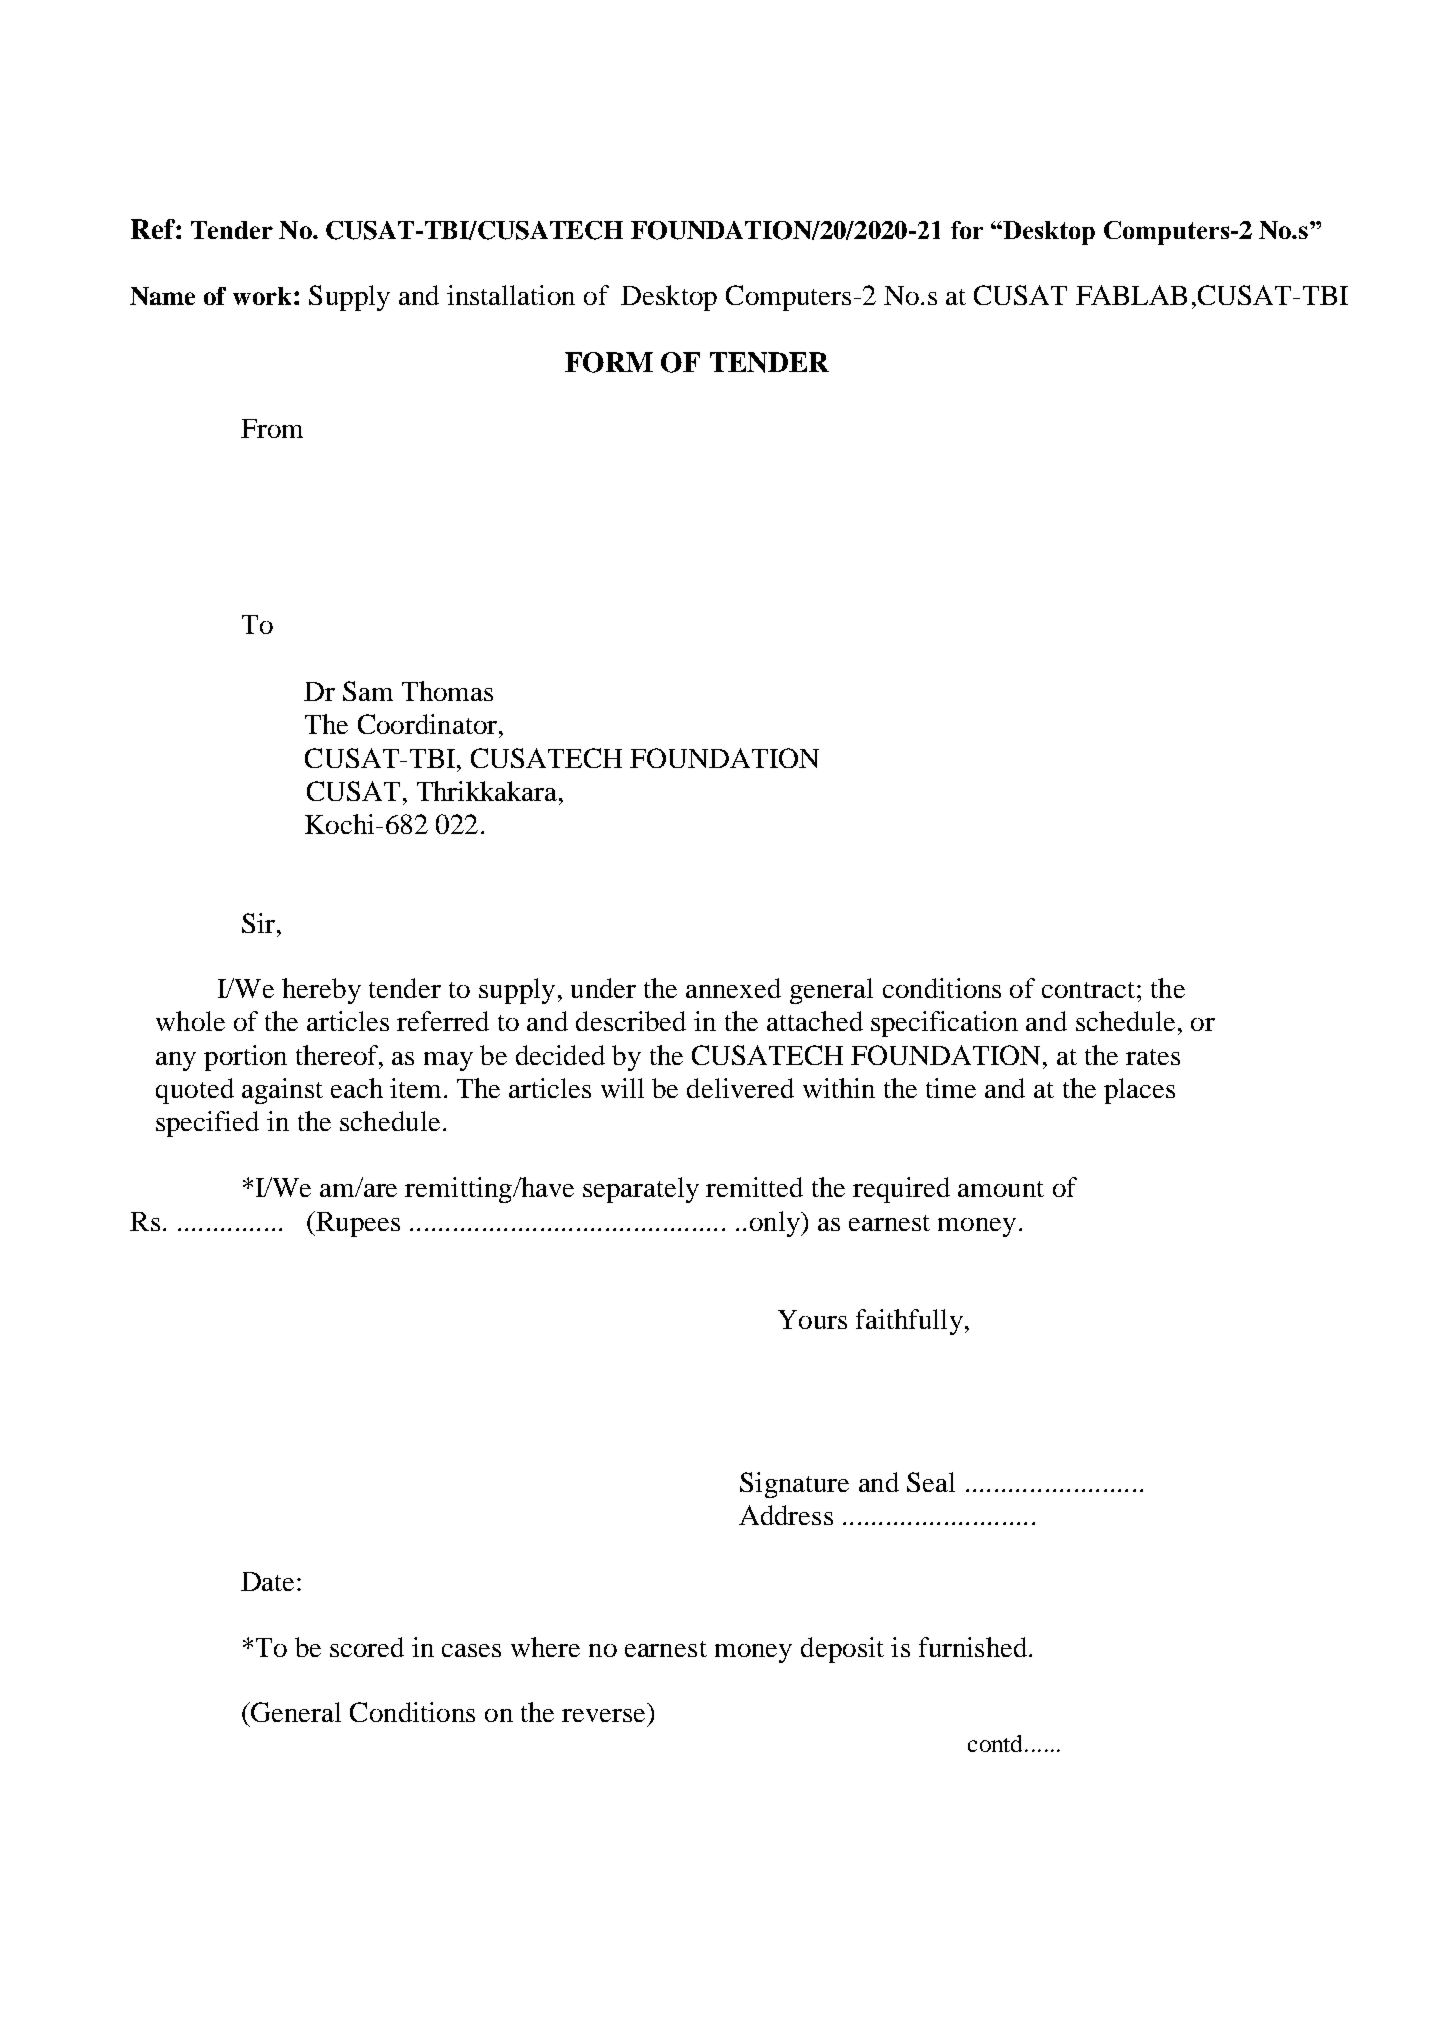  What do you see at coordinates (447, 691) in the screenshot?
I see `Thomas` at bounding box center [447, 691].
